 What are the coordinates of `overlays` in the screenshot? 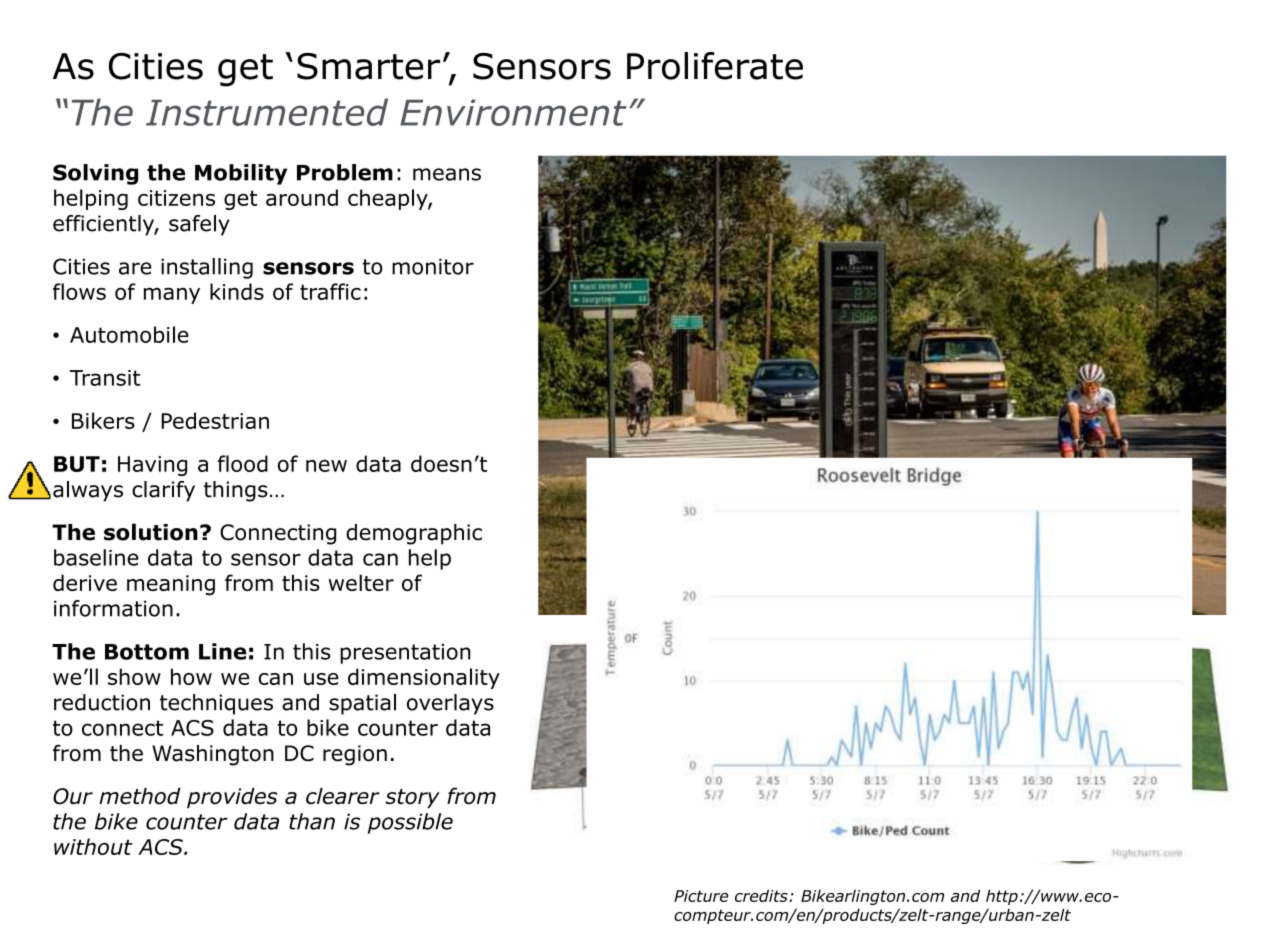 It's located at (450, 704).
